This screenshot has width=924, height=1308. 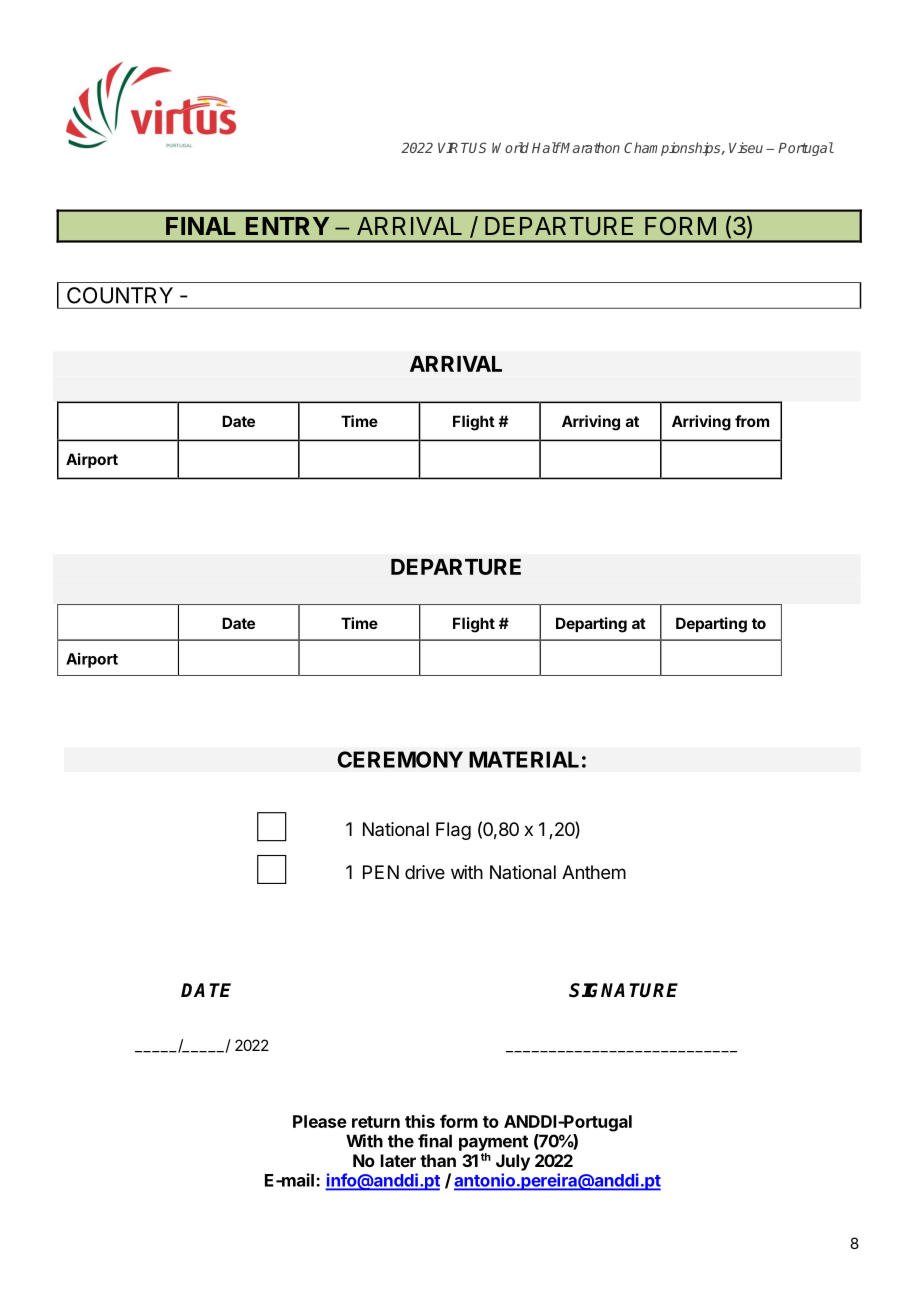 What do you see at coordinates (320, 1121) in the screenshot?
I see `Please` at bounding box center [320, 1121].
